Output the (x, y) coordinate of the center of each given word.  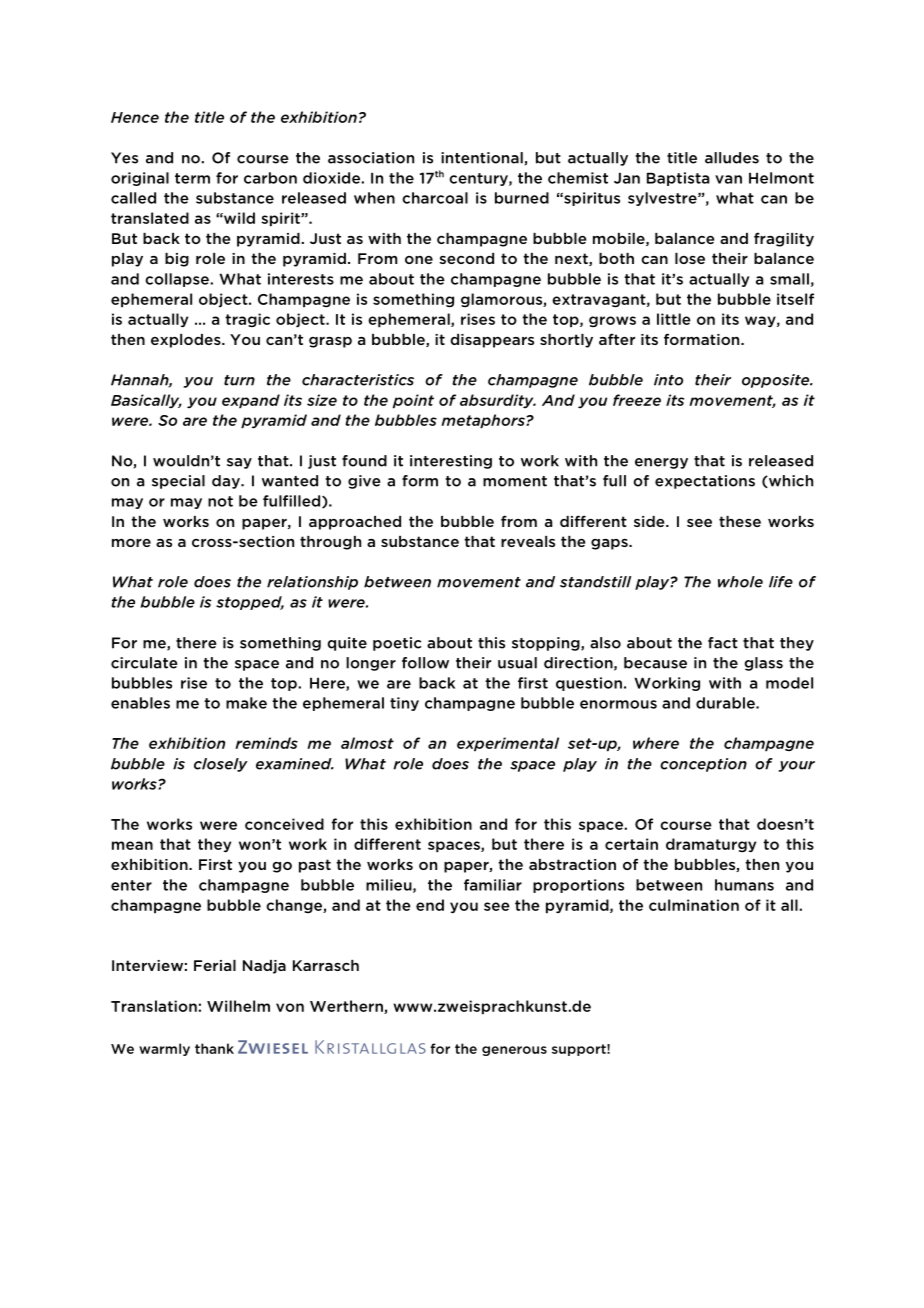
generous (514, 1051)
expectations (705, 482)
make (246, 703)
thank (214, 1048)
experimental (508, 744)
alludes (732, 158)
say (239, 463)
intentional (483, 158)
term (192, 178)
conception (703, 765)
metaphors (484, 421)
